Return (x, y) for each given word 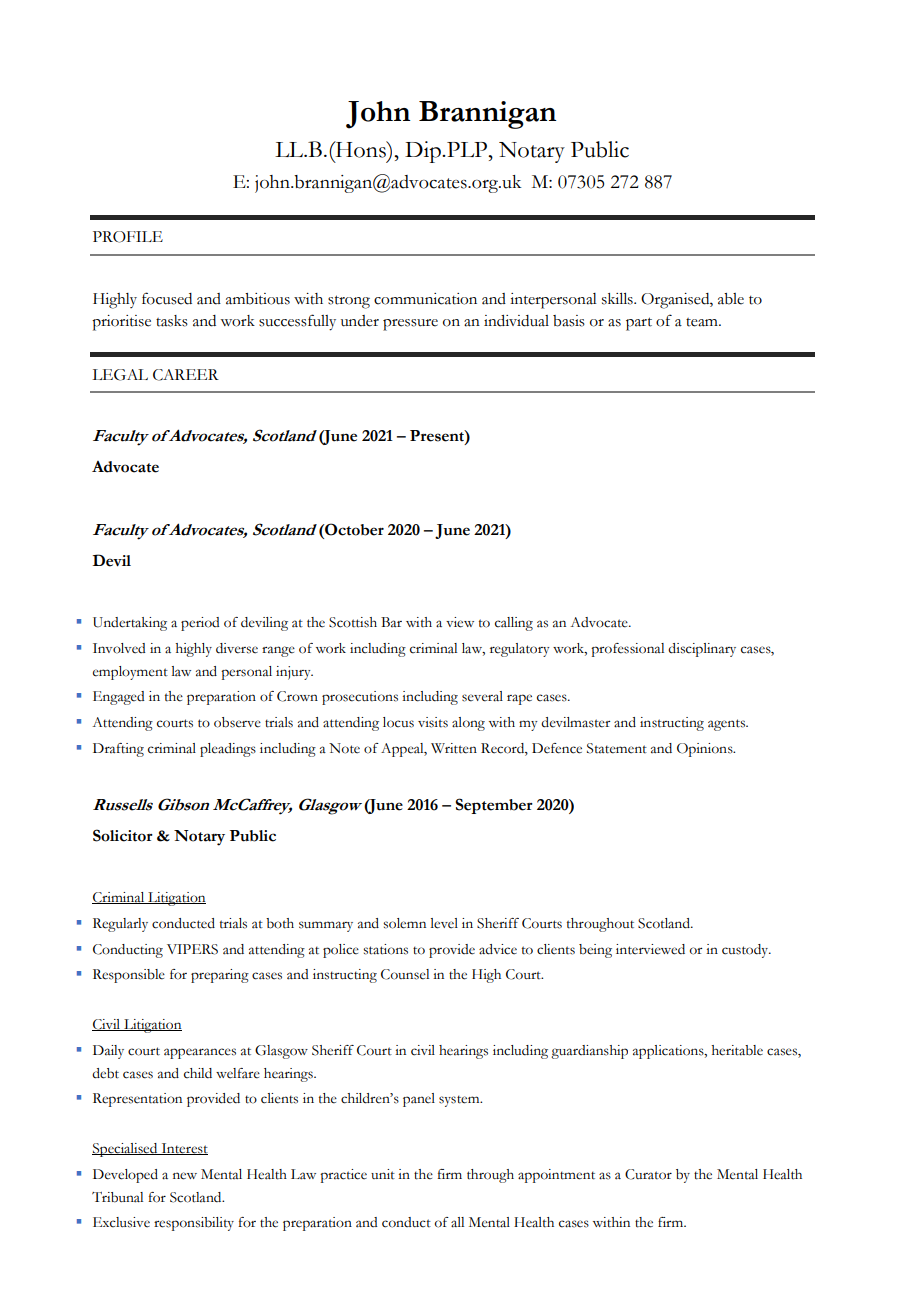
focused (167, 298)
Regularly (120, 925)
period (200, 624)
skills (618, 299)
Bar (391, 622)
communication (425, 299)
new (185, 1176)
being (595, 951)
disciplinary (702, 650)
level (444, 923)
